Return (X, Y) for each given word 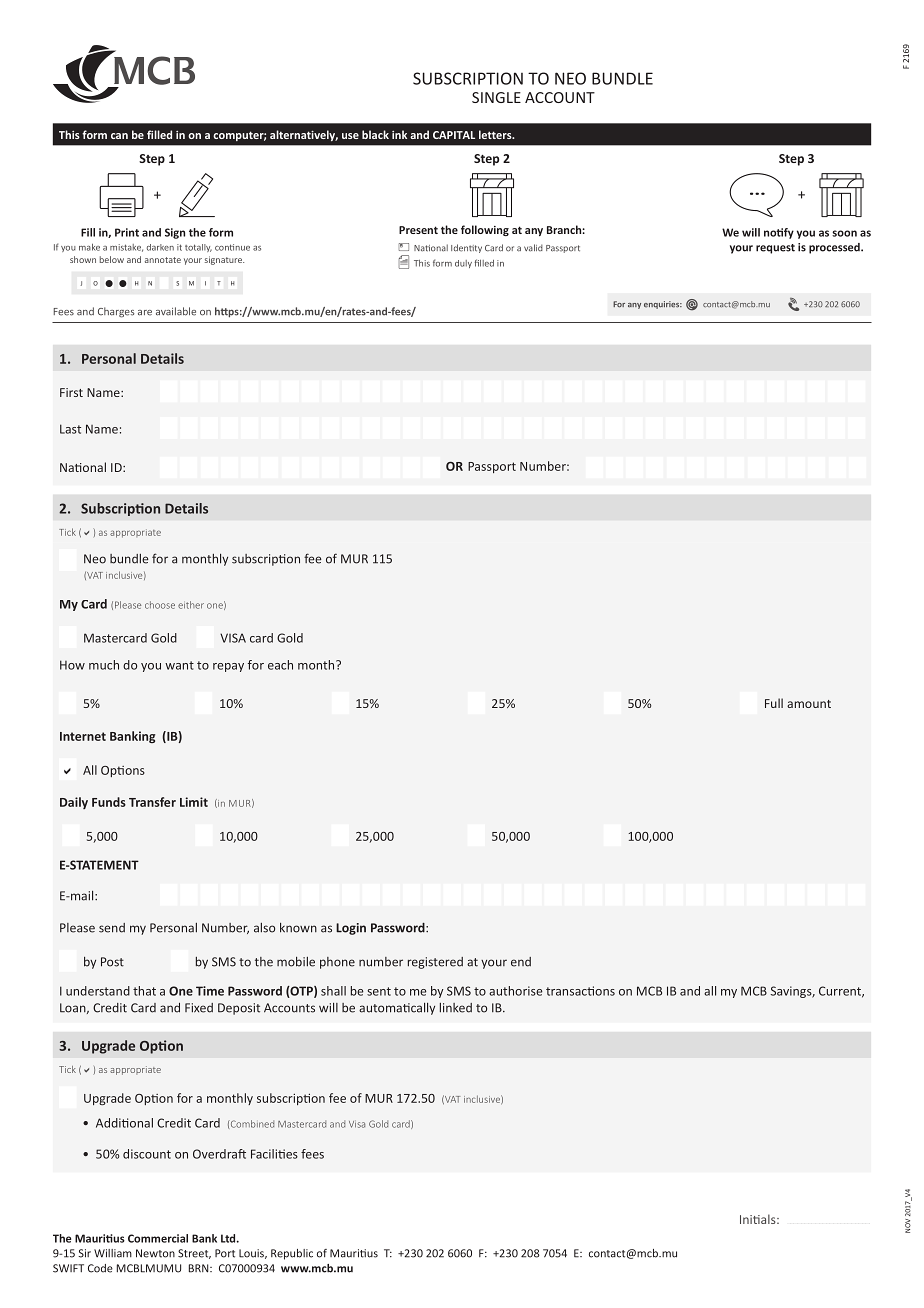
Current (841, 992)
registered (435, 963)
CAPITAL (454, 135)
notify (779, 233)
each (280, 665)
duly (463, 264)
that (144, 991)
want (179, 665)
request (775, 249)
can (119, 136)
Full (774, 703)
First (71, 392)
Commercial (158, 1238)
